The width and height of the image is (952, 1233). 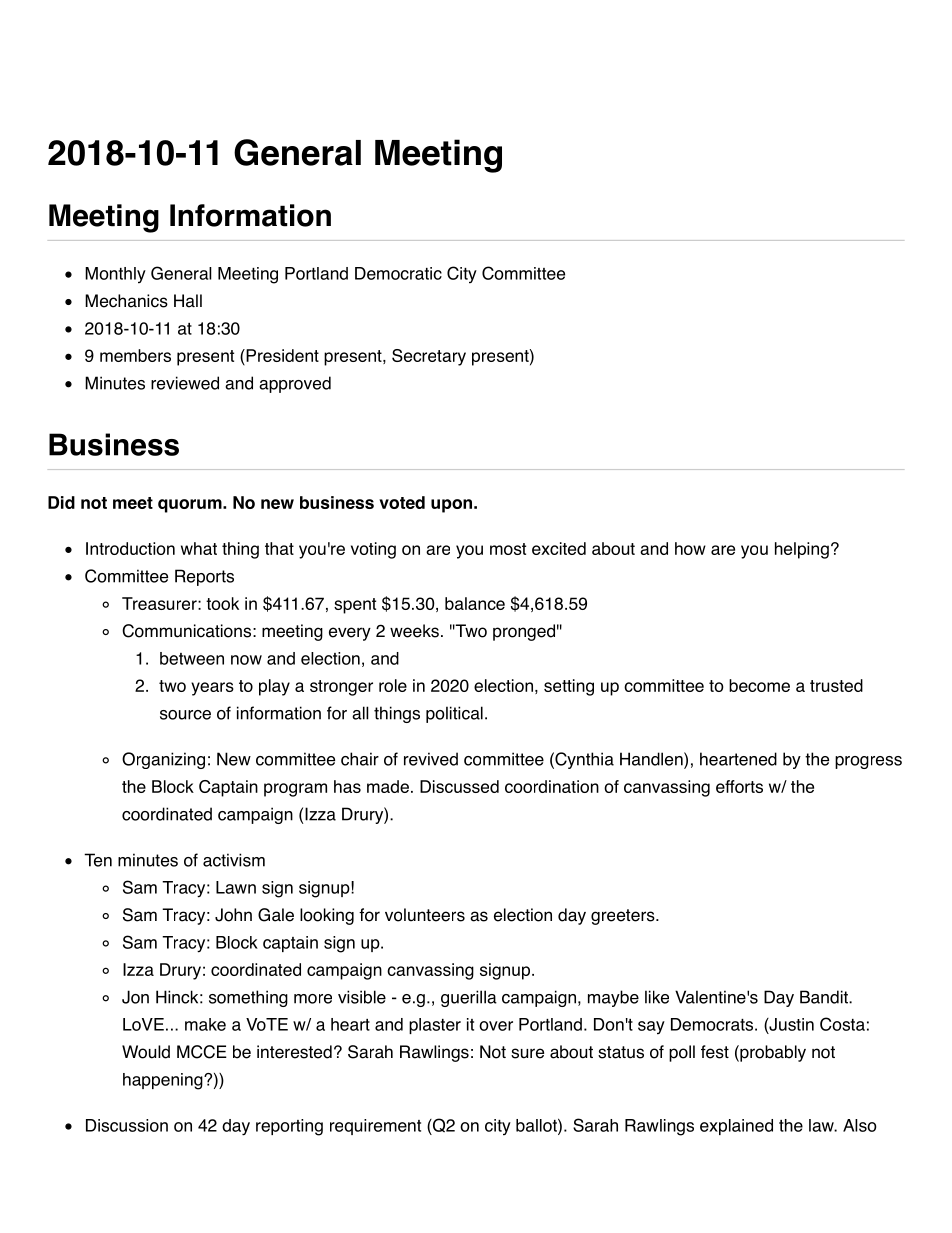 What do you see at coordinates (802, 550) in the image?
I see `helping` at bounding box center [802, 550].
